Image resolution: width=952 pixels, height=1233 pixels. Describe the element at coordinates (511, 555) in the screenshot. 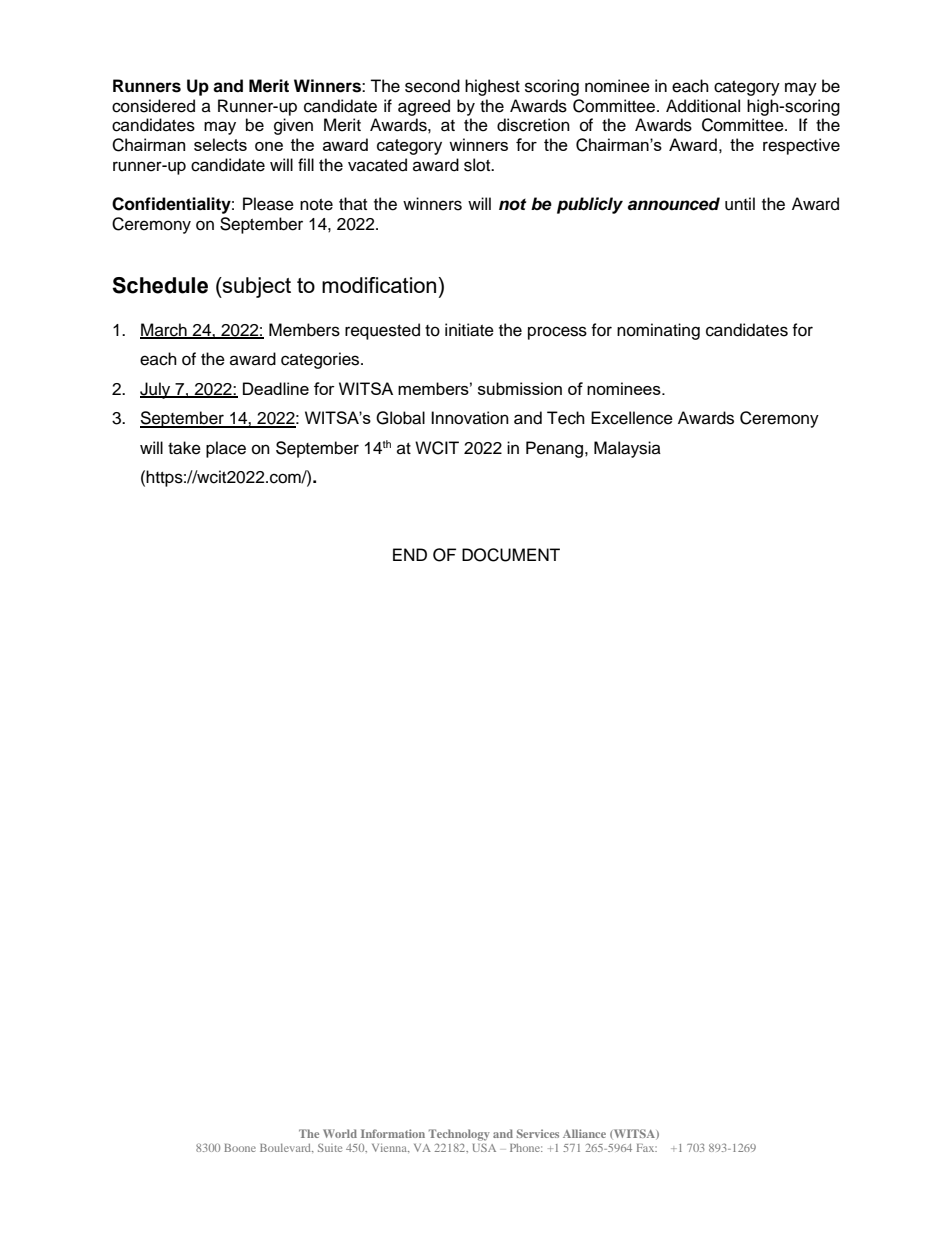

I see `DOCUMENT` at that location.
